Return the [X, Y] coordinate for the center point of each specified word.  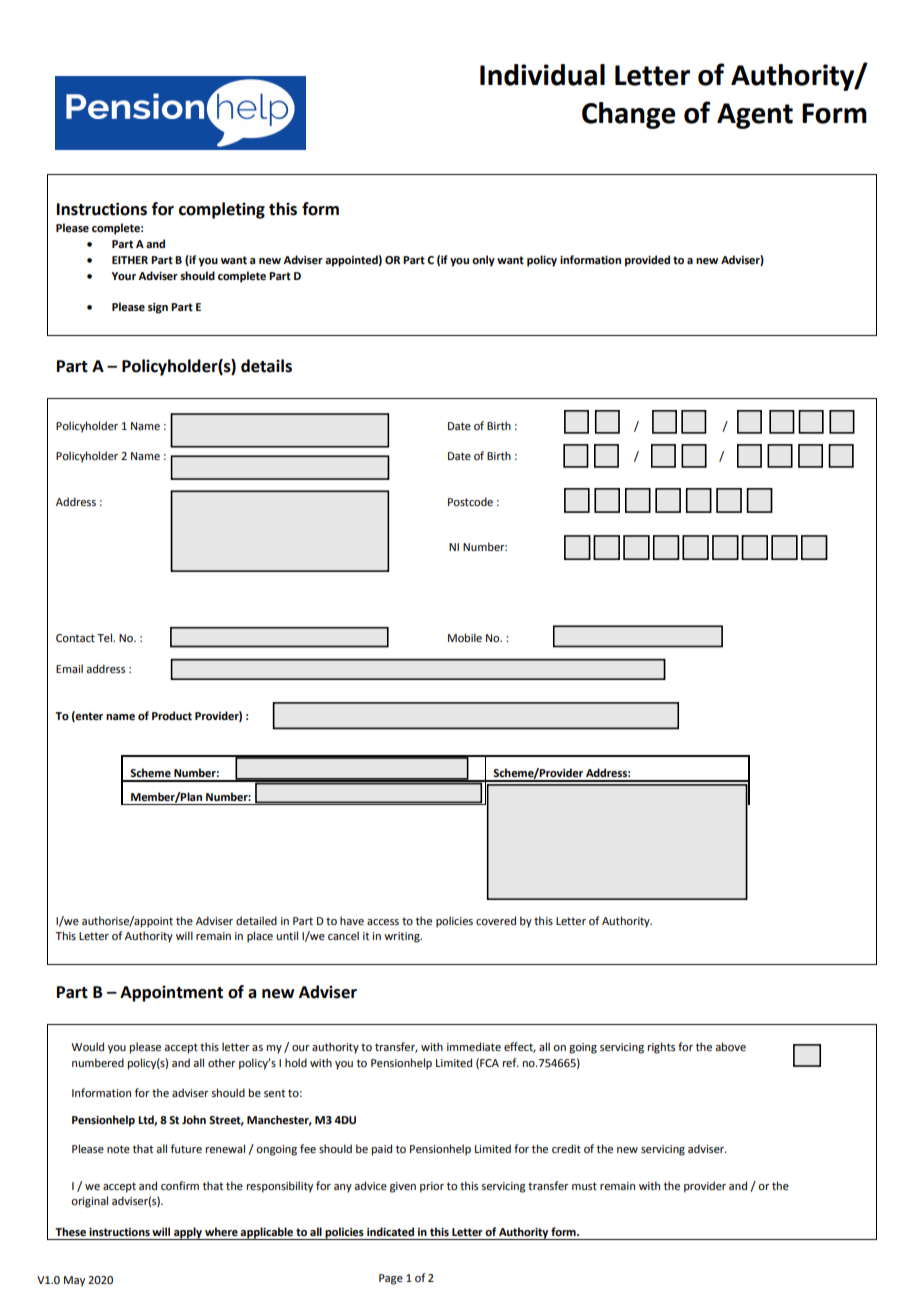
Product [172, 715]
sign [158, 308]
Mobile [465, 637]
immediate [474, 1046]
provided [647, 261]
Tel [105, 637]
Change [629, 115]
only [483, 261]
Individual [542, 75]
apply [188, 1233]
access [383, 922]
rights [661, 1048]
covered [496, 920]
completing [222, 210]
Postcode [470, 501]
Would [87, 1046]
